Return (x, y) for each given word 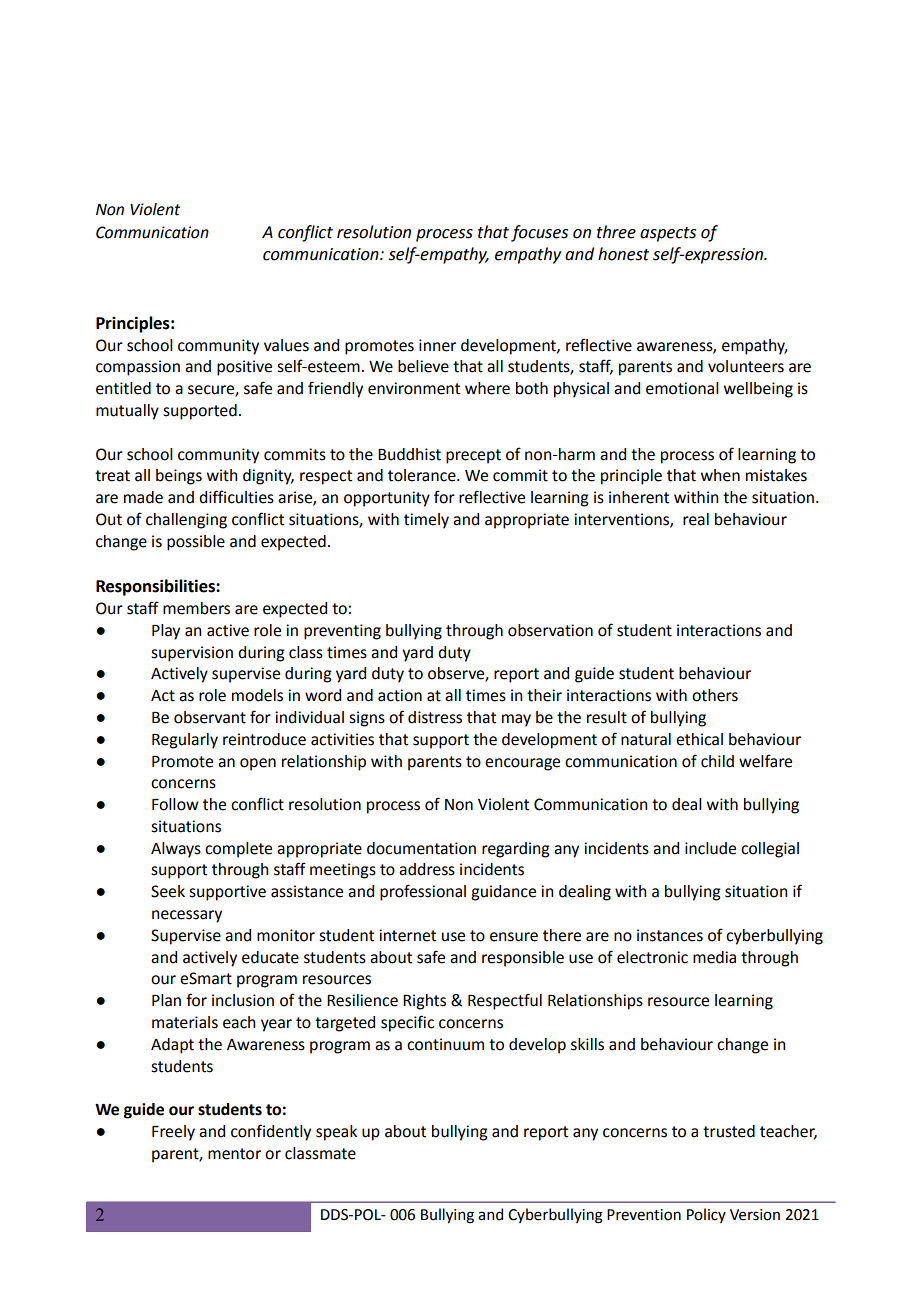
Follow (175, 804)
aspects (668, 234)
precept (473, 456)
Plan (166, 1000)
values (286, 345)
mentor (234, 1154)
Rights (424, 1002)
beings (179, 477)
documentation (421, 848)
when (720, 475)
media (714, 957)
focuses (539, 233)
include (710, 848)
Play (166, 632)
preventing (342, 632)
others (715, 695)
